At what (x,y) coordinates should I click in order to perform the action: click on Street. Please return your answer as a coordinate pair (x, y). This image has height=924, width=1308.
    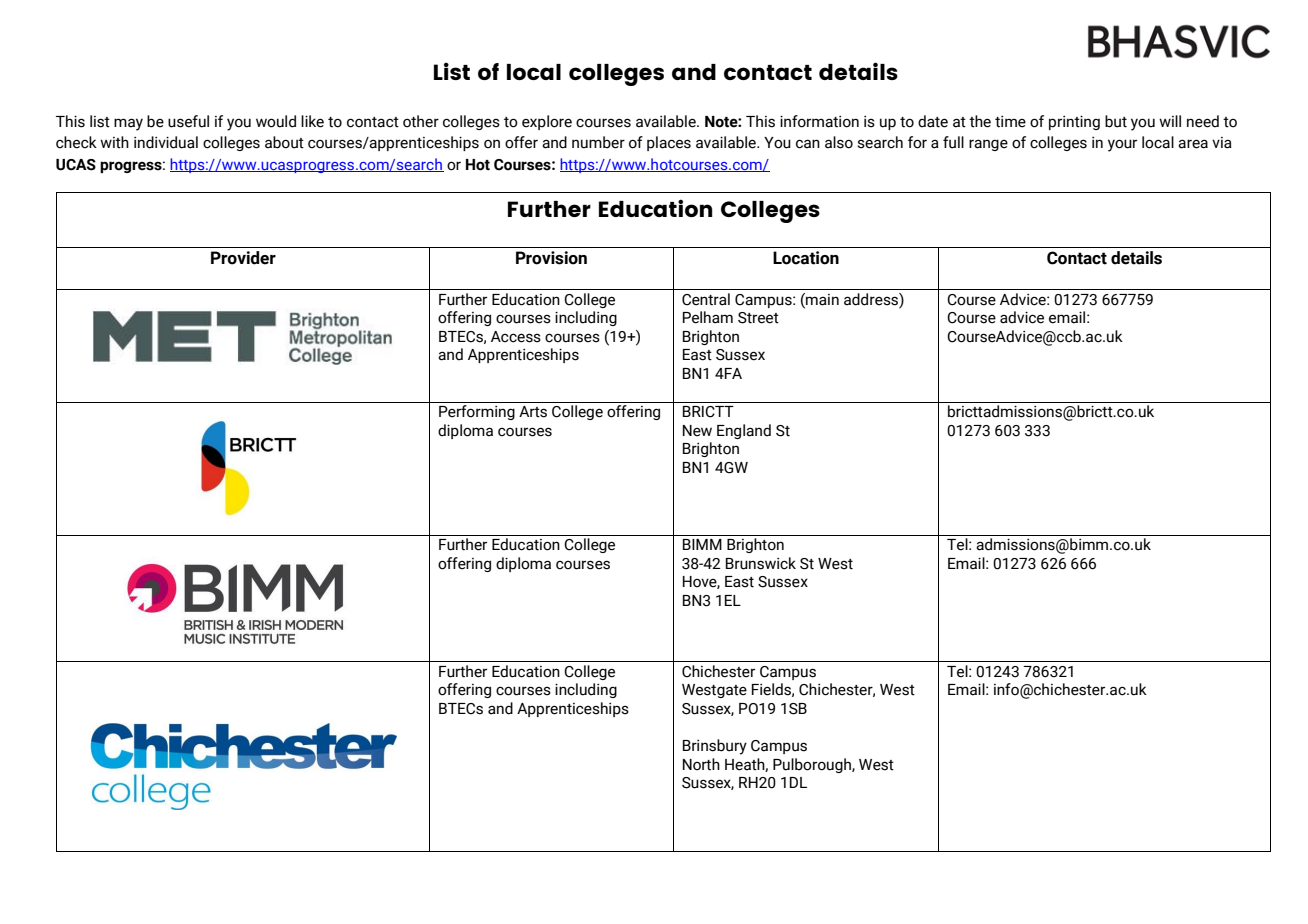
    Looking at the image, I should click on (758, 318).
